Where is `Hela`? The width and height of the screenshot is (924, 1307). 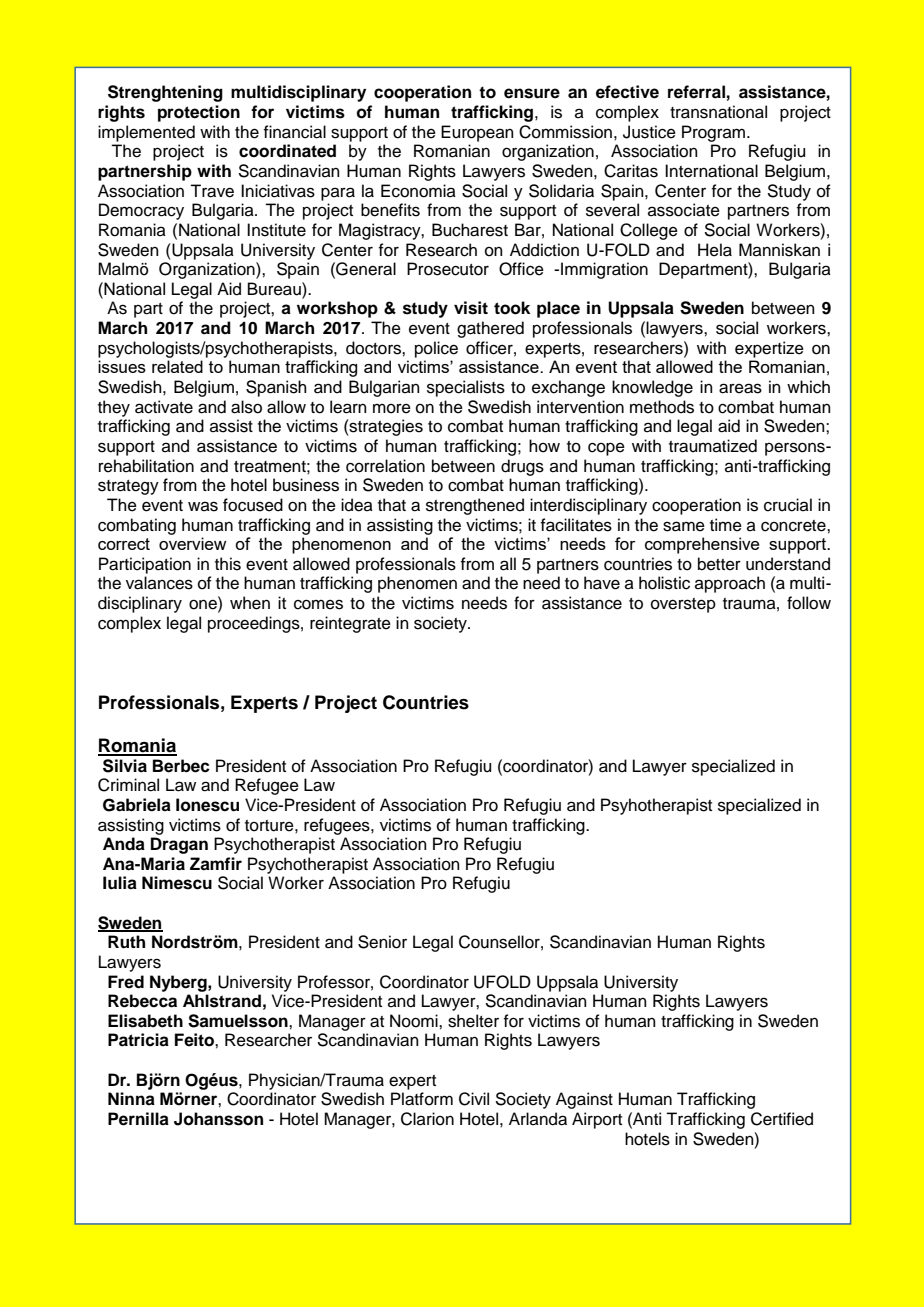
Hela is located at coordinates (715, 250).
